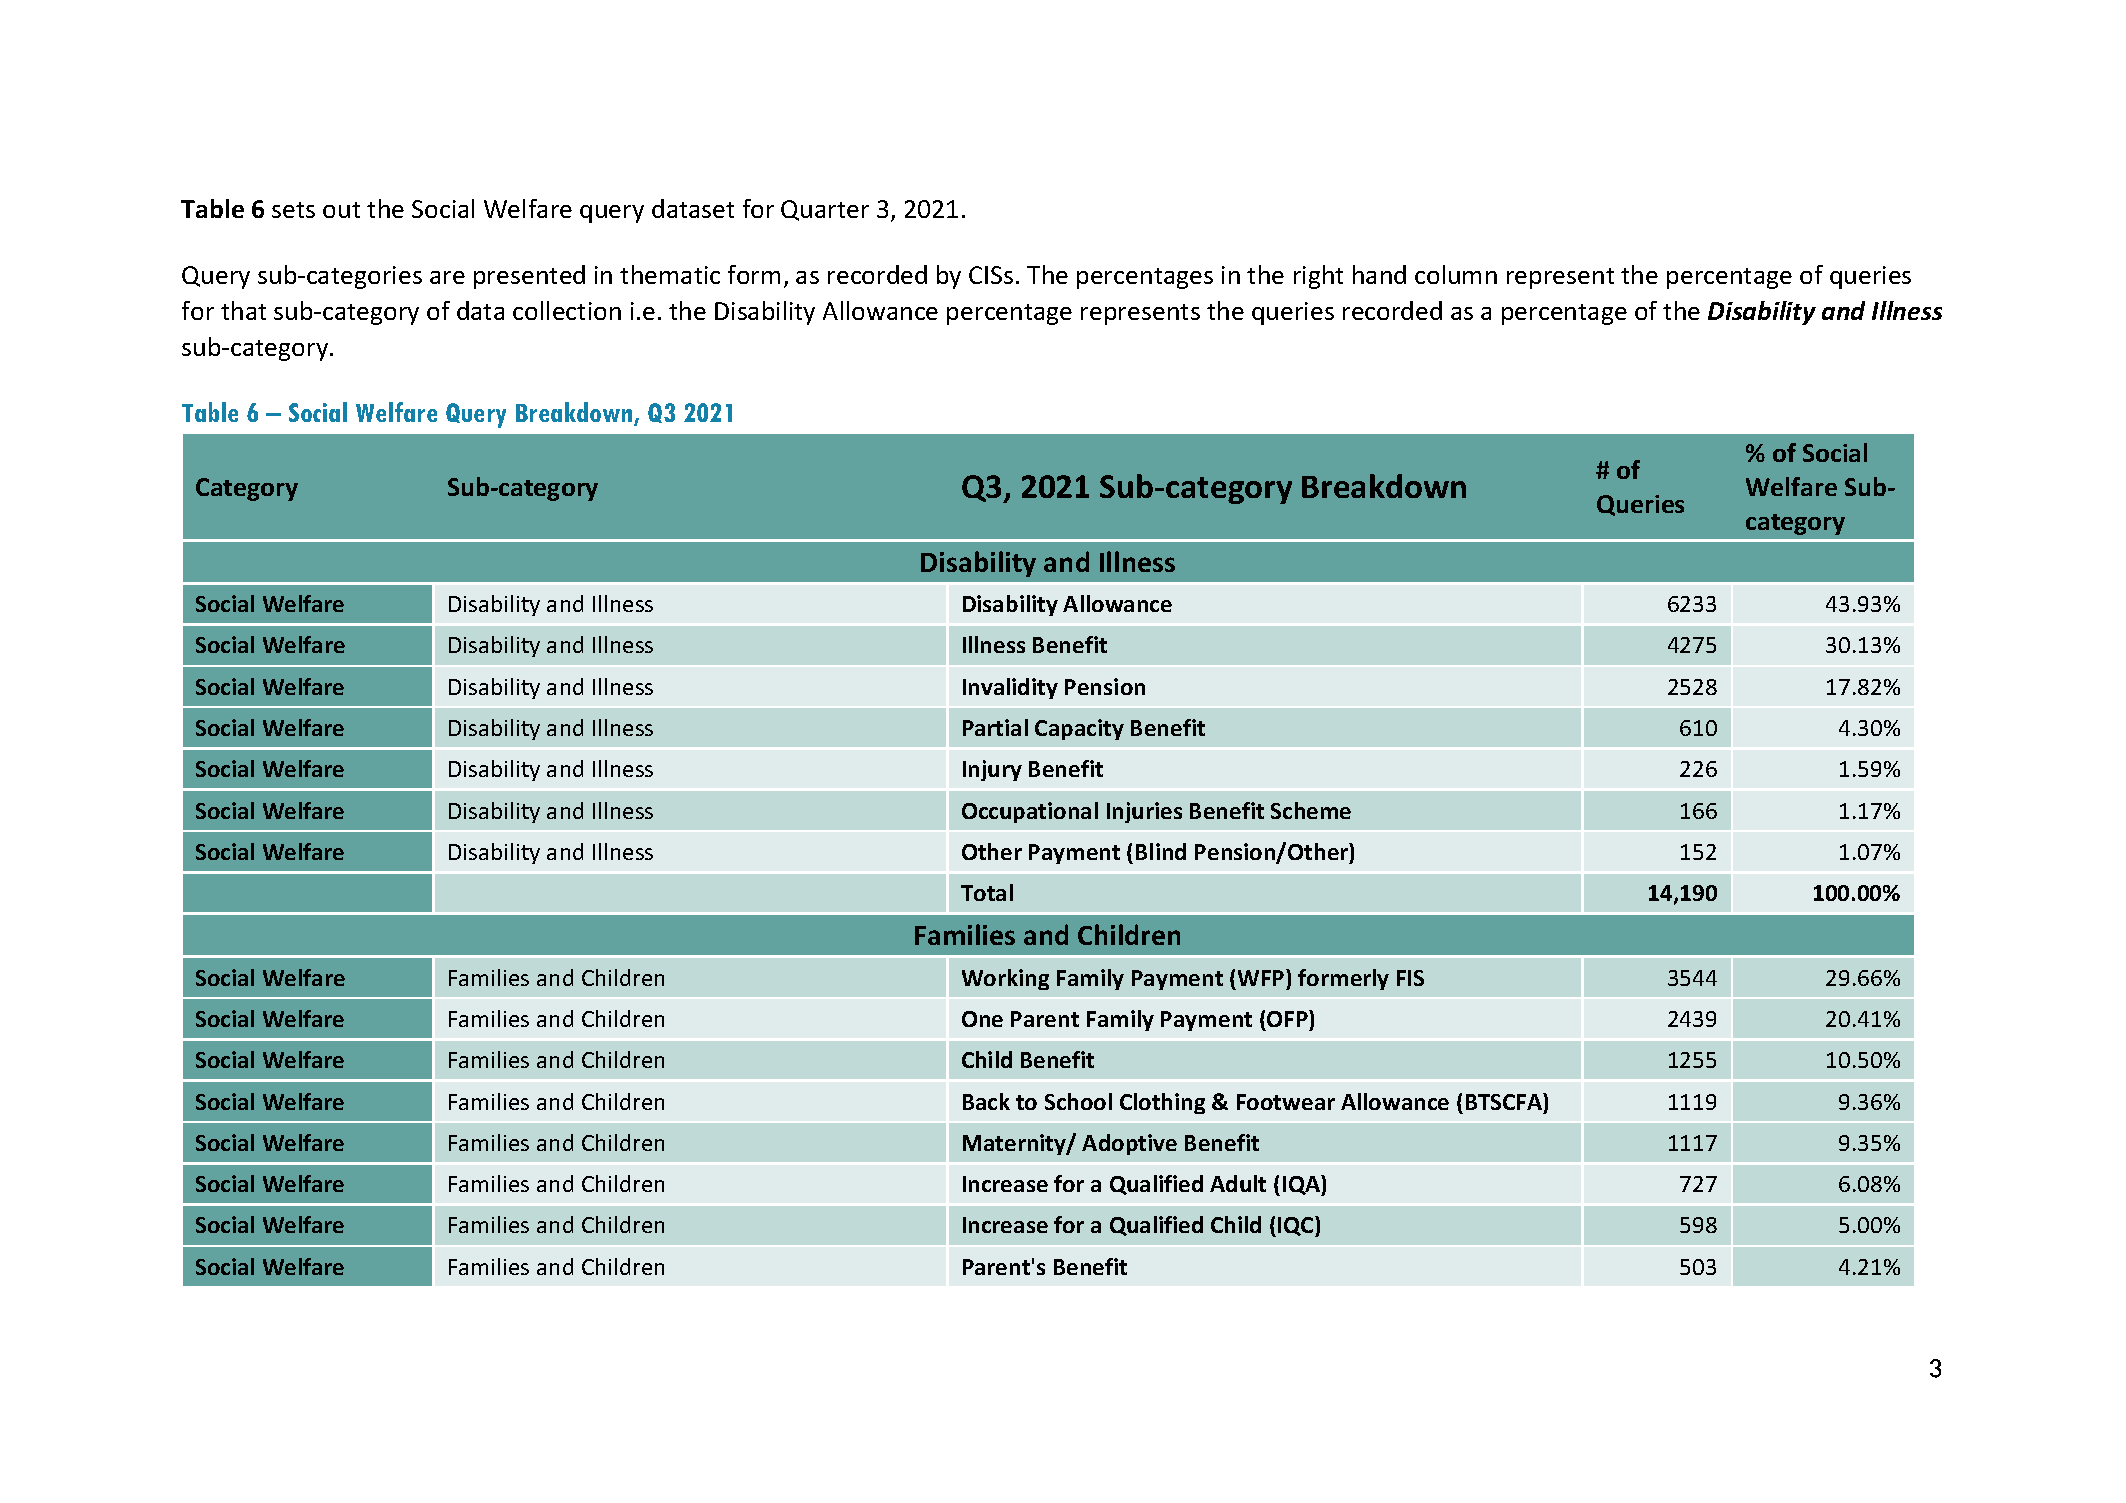 This screenshot has width=2126, height=1503. What do you see at coordinates (1318, 277) in the screenshot?
I see `right` at bounding box center [1318, 277].
